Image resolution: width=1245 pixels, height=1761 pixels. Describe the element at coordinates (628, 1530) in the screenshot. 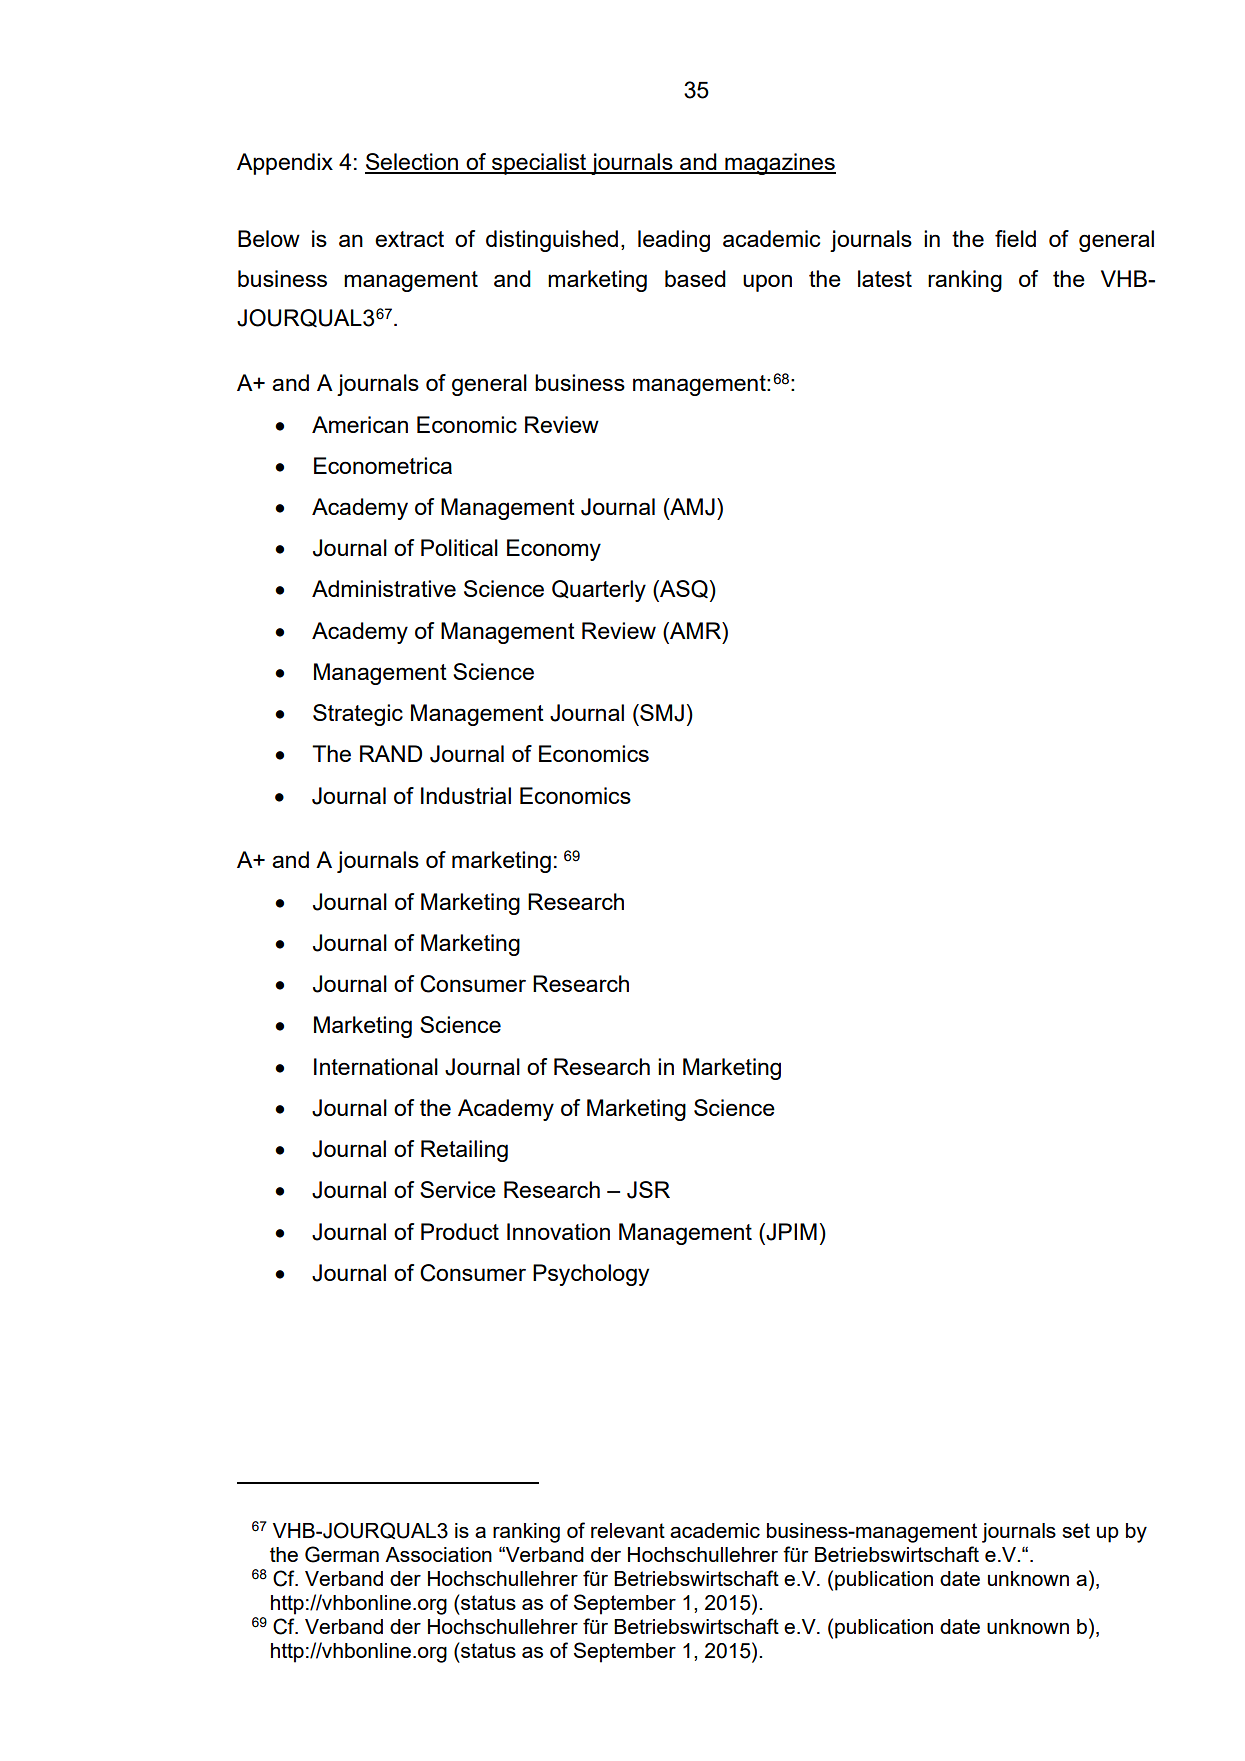

I see `relevant` at that location.
